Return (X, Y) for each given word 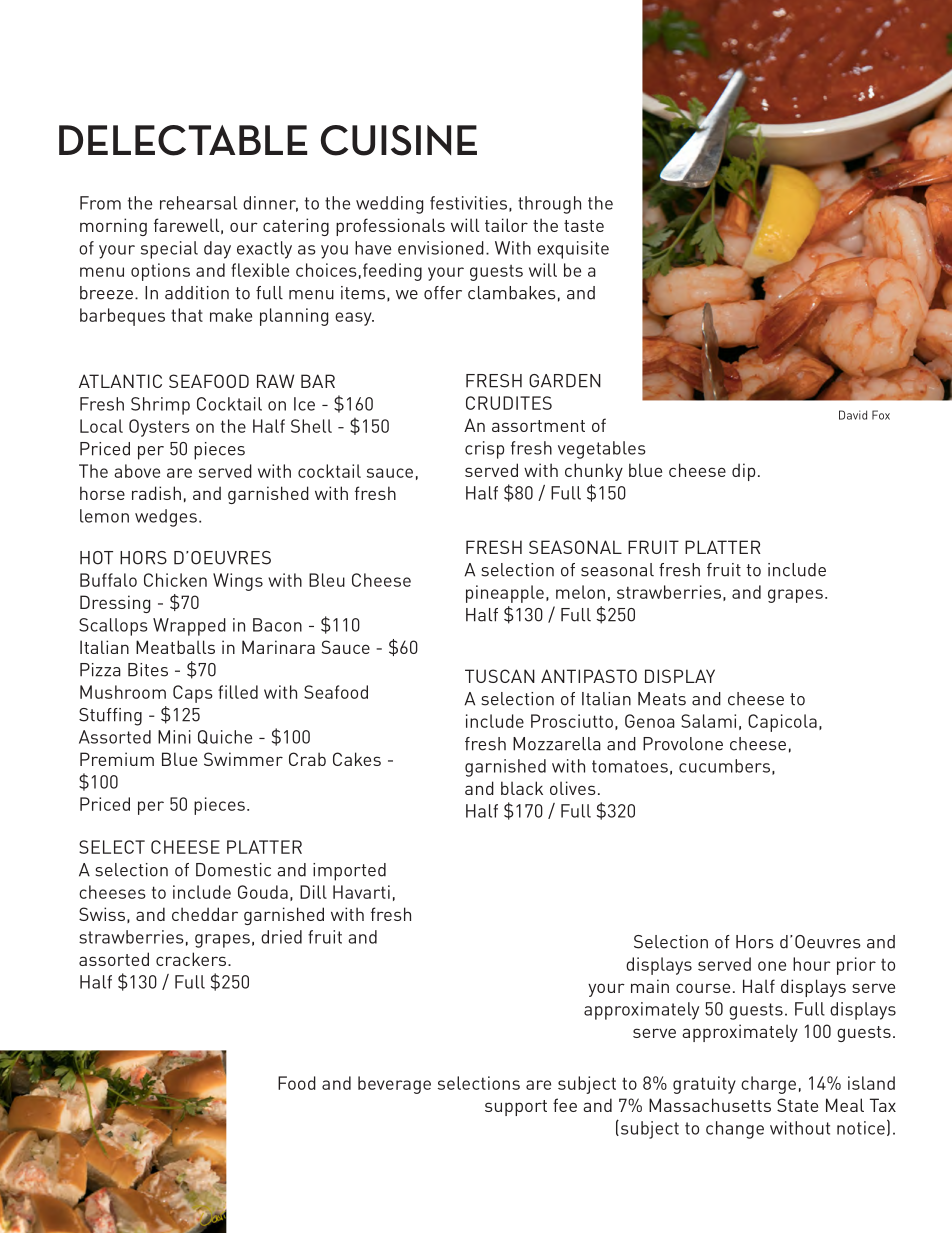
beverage (394, 1085)
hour (812, 964)
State (797, 1105)
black (522, 788)
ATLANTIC (120, 381)
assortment (538, 426)
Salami (708, 721)
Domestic (233, 870)
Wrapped (189, 627)
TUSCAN (500, 676)
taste (584, 226)
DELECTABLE (183, 140)
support (516, 1108)
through (549, 205)
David (853, 415)
